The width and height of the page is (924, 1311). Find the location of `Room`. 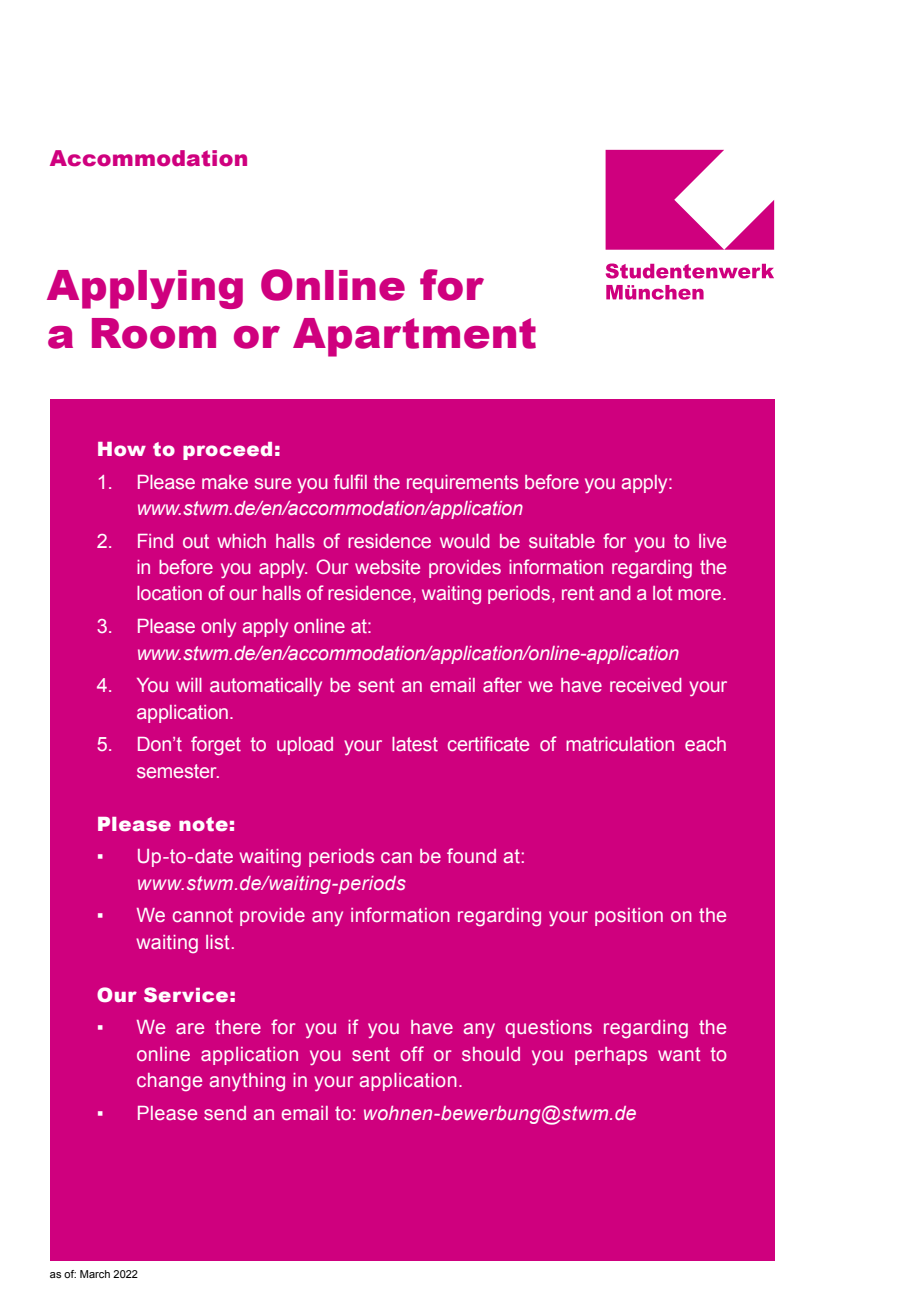

Room is located at coordinates (154, 333).
